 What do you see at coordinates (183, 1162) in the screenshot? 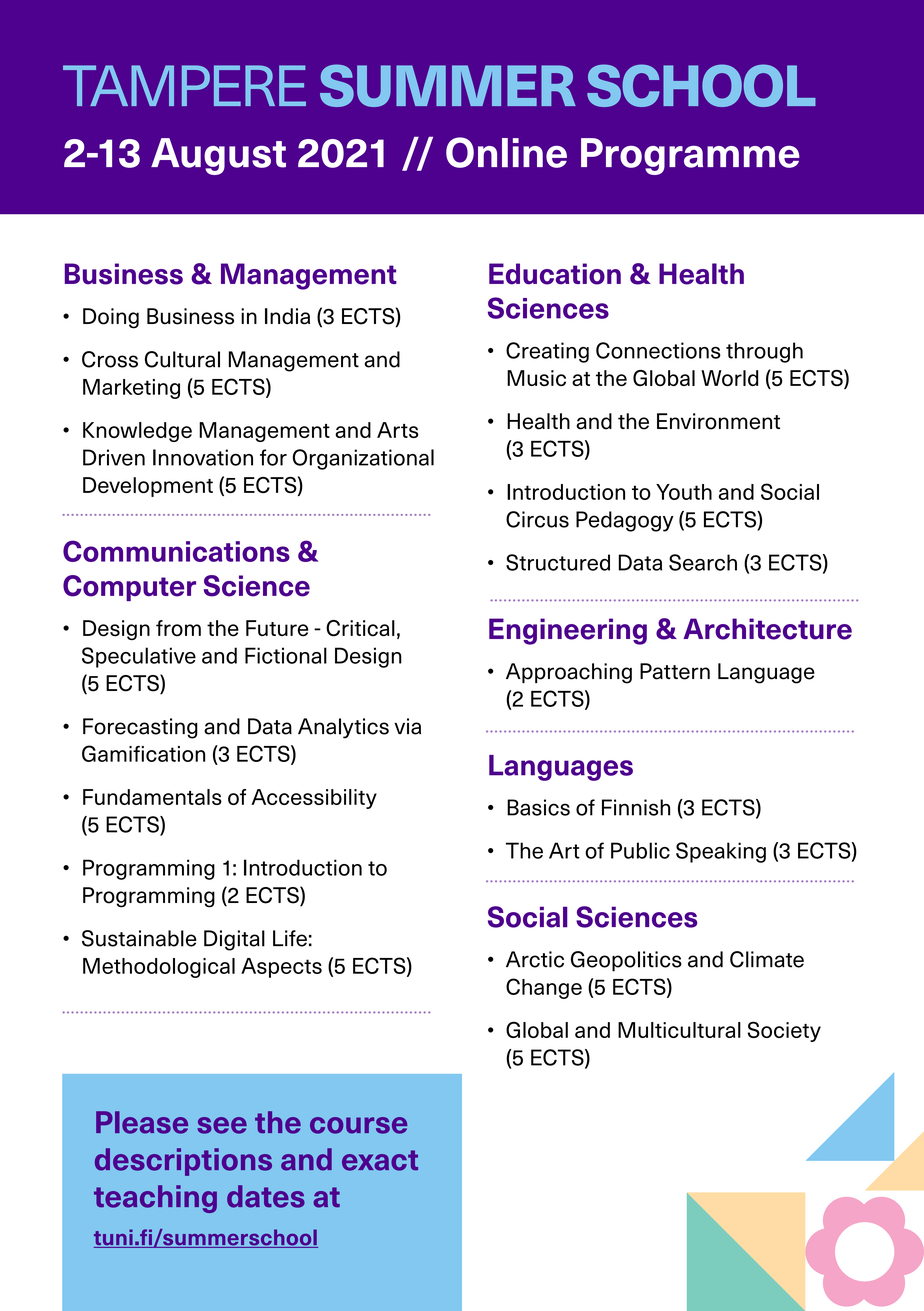
I see `descriptions` at bounding box center [183, 1162].
